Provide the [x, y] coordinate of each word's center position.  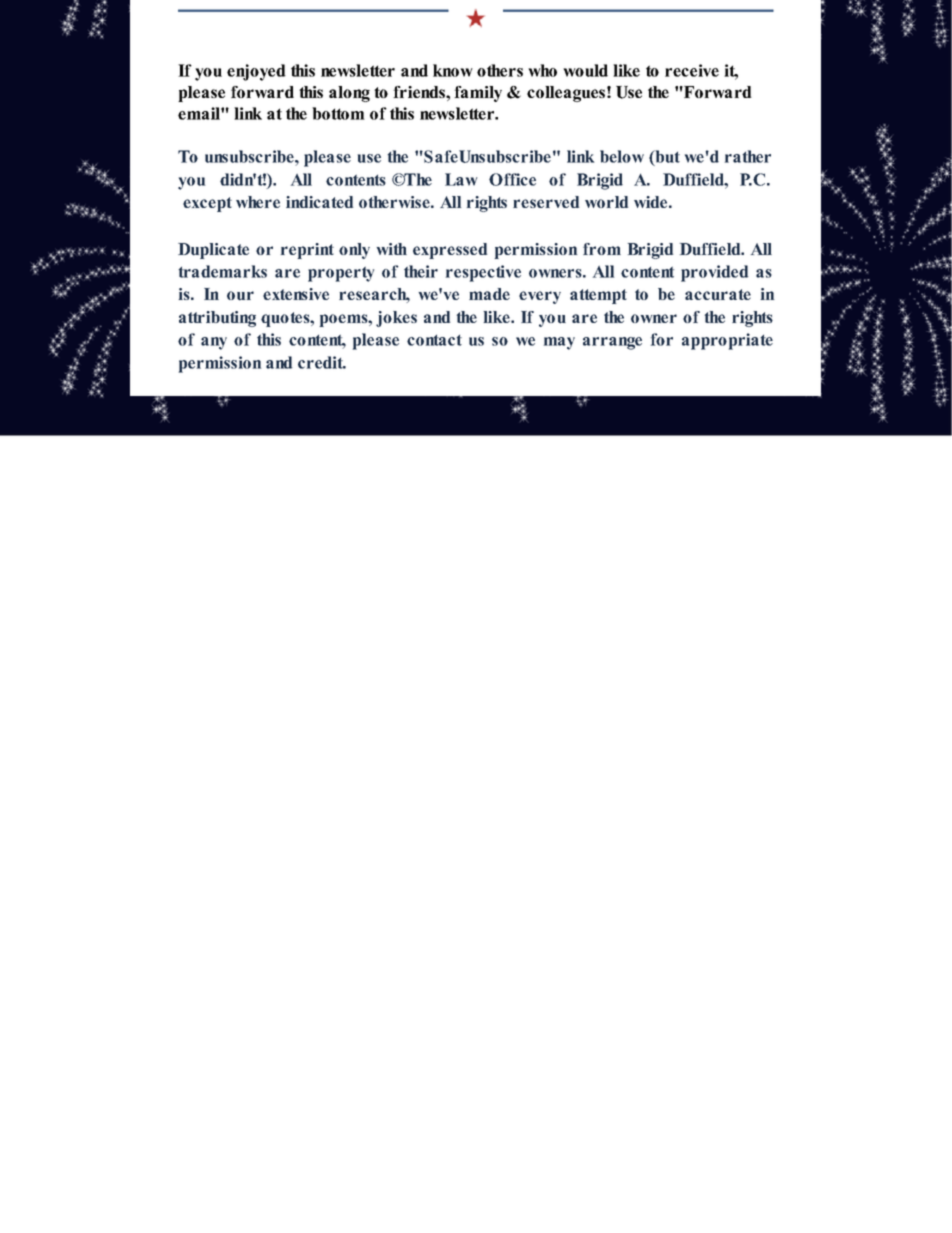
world [606, 202]
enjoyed [256, 72]
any [214, 343]
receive [692, 70]
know [453, 70]
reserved [546, 202]
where [258, 202]
